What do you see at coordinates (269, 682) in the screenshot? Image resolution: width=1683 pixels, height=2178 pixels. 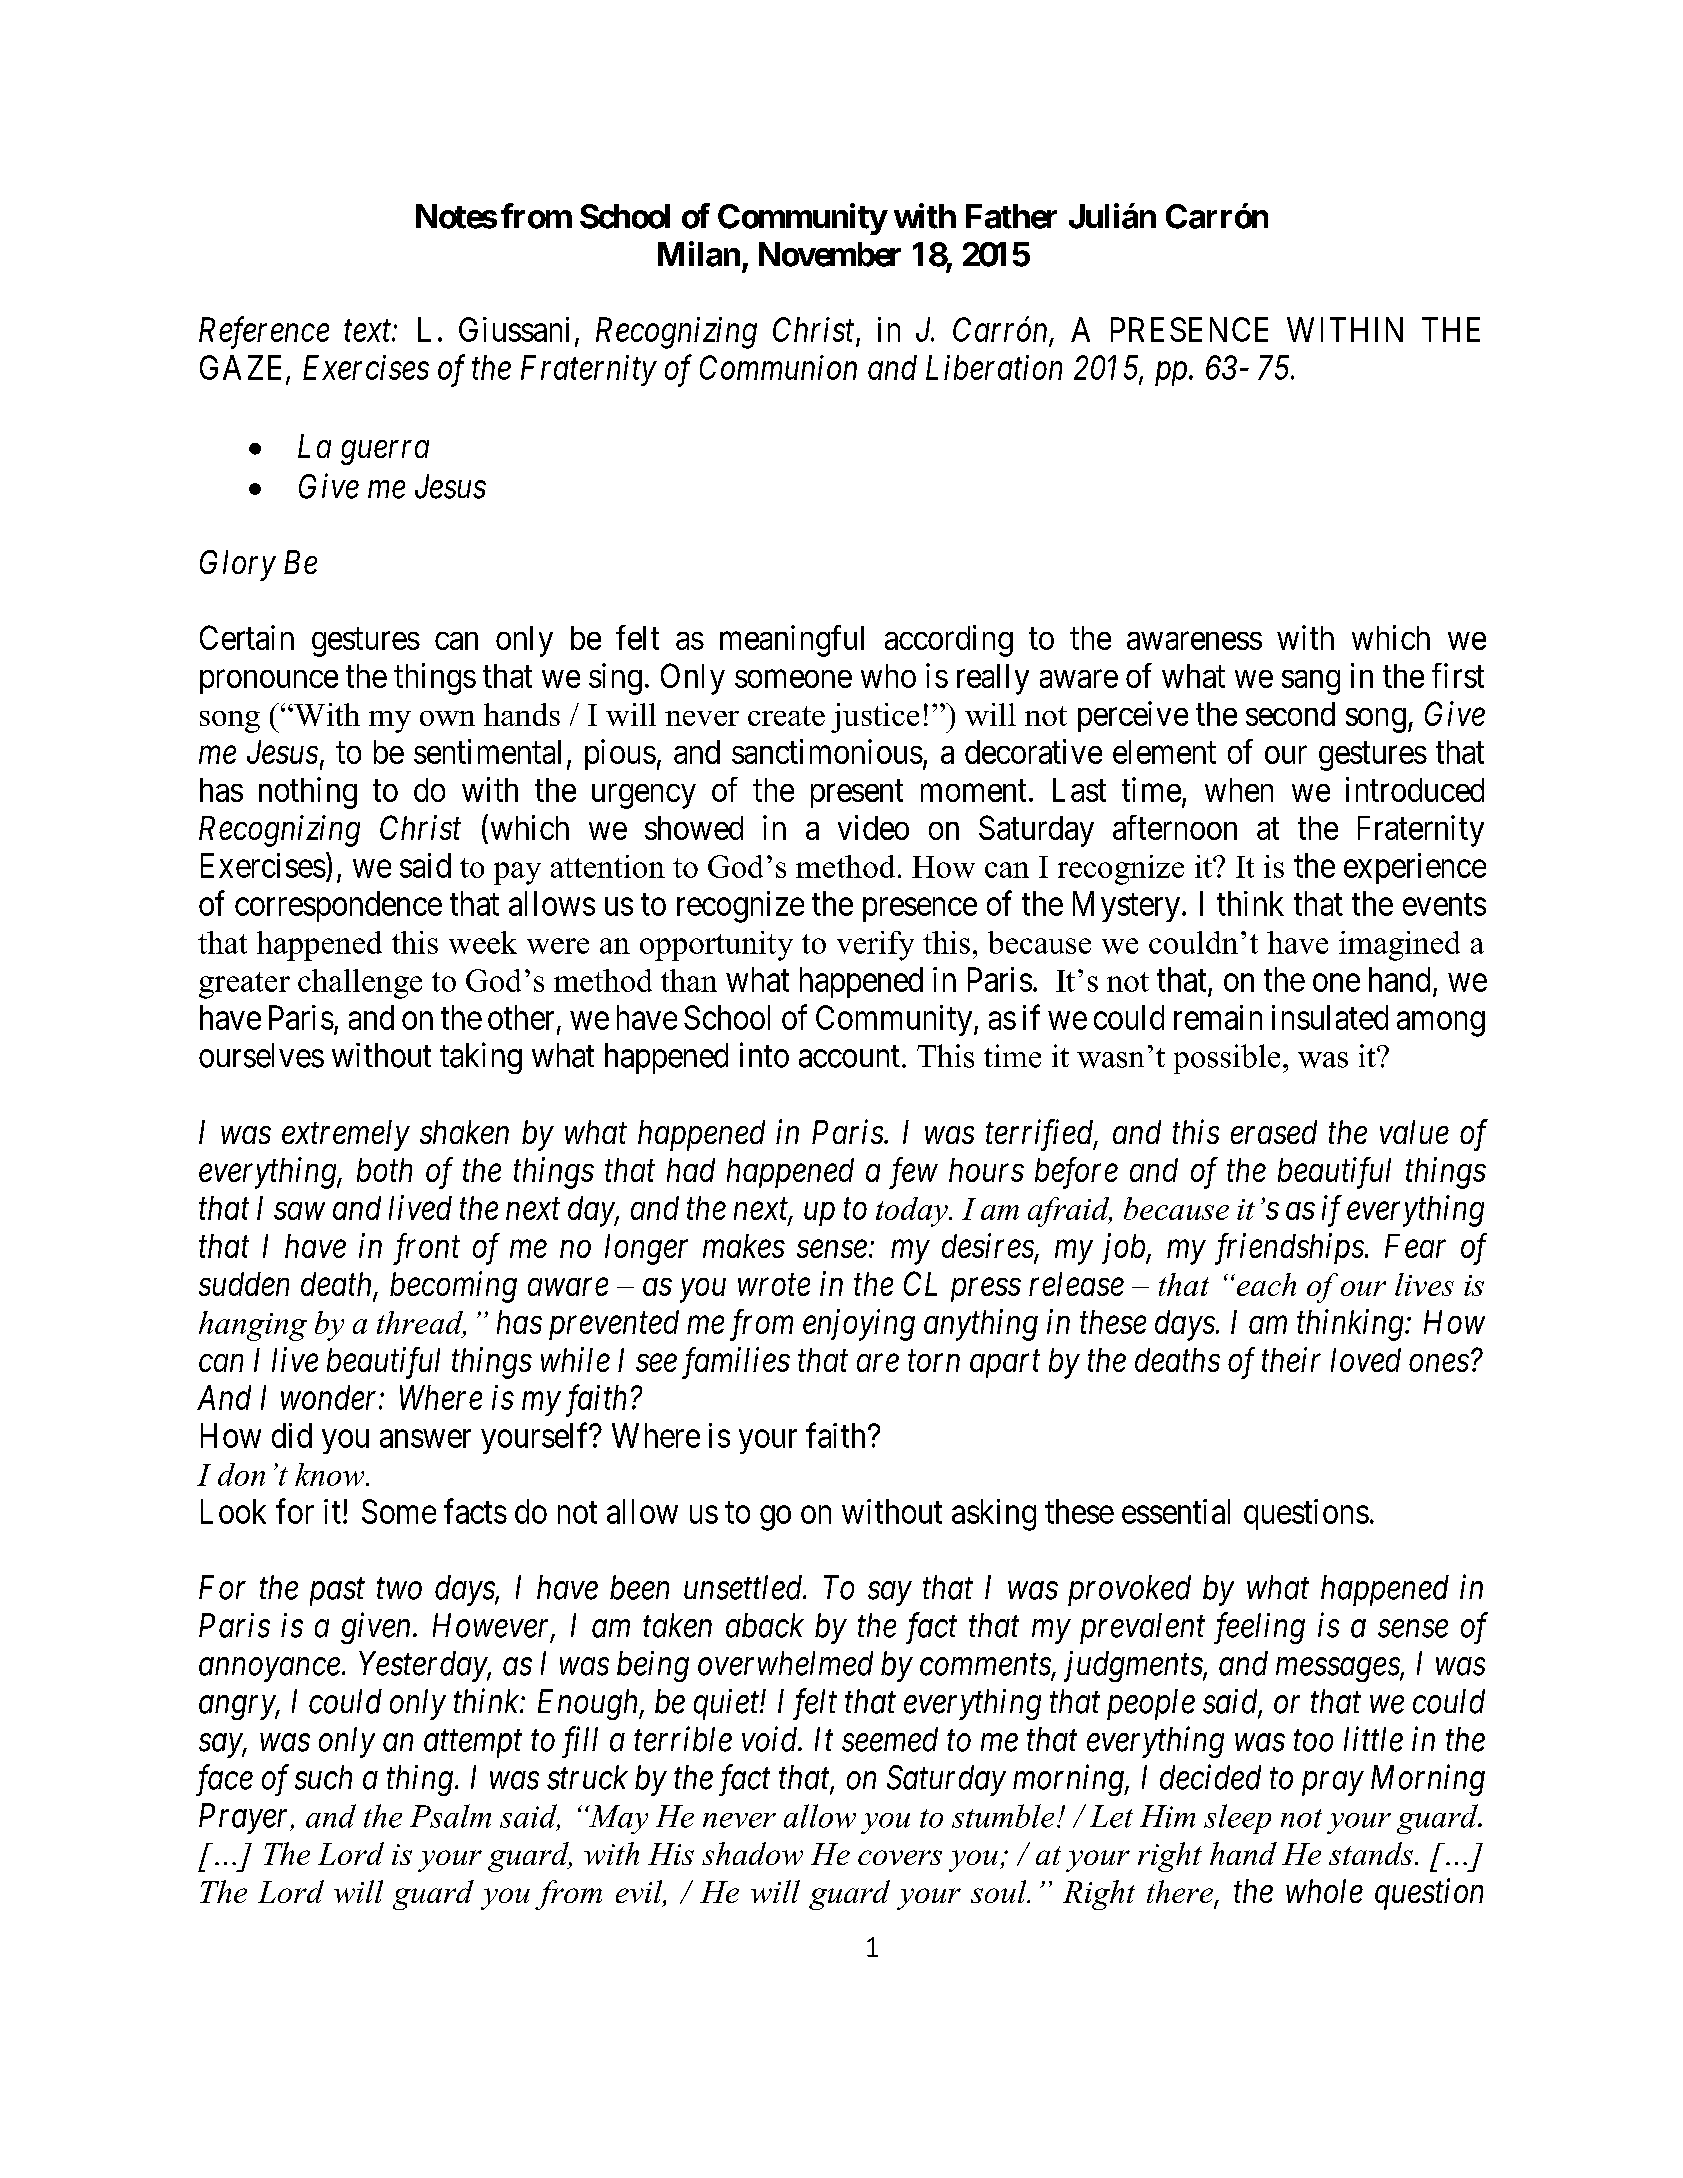 I see `pronounce` at bounding box center [269, 682].
